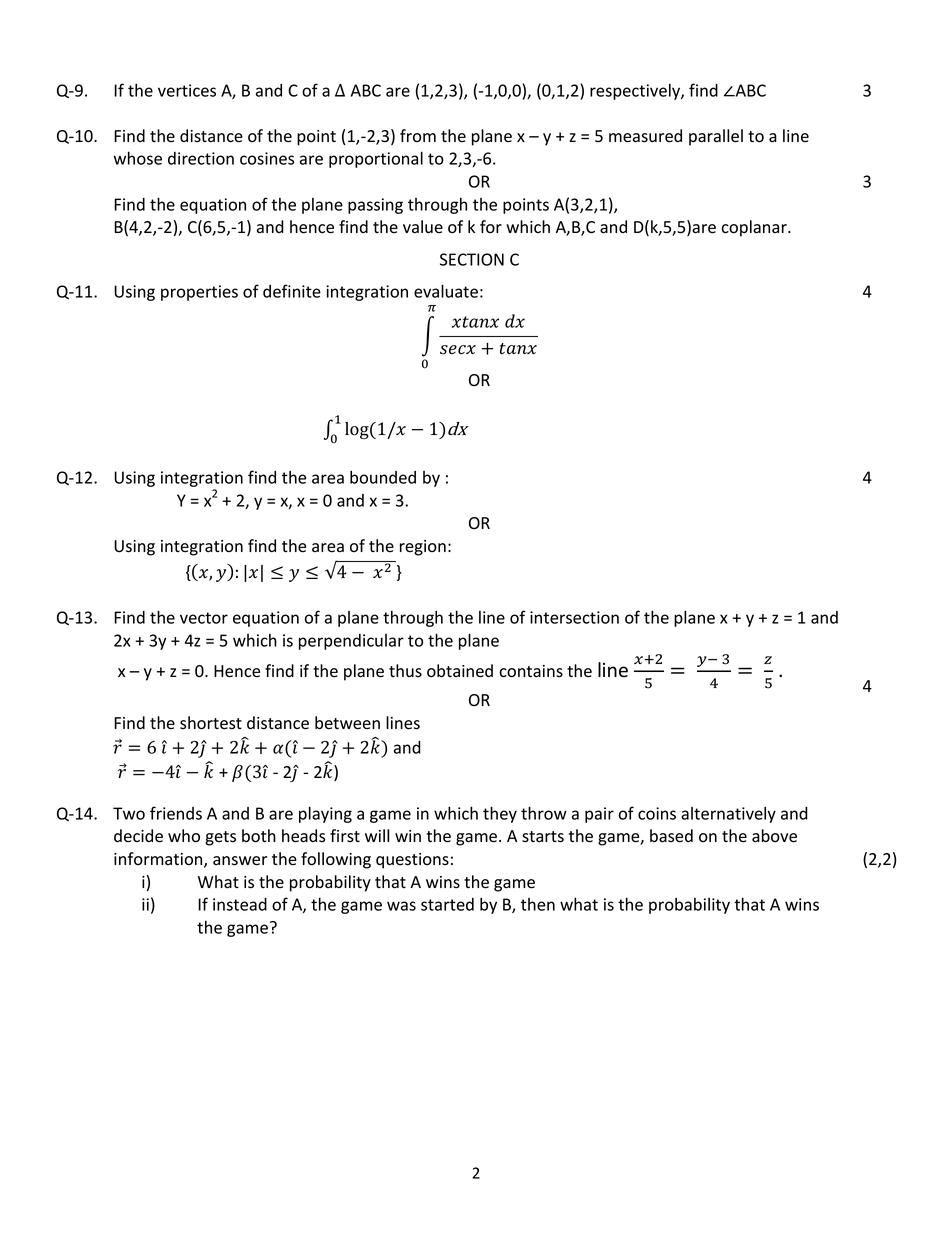 The image size is (952, 1233). I want to click on from, so click(418, 135).
